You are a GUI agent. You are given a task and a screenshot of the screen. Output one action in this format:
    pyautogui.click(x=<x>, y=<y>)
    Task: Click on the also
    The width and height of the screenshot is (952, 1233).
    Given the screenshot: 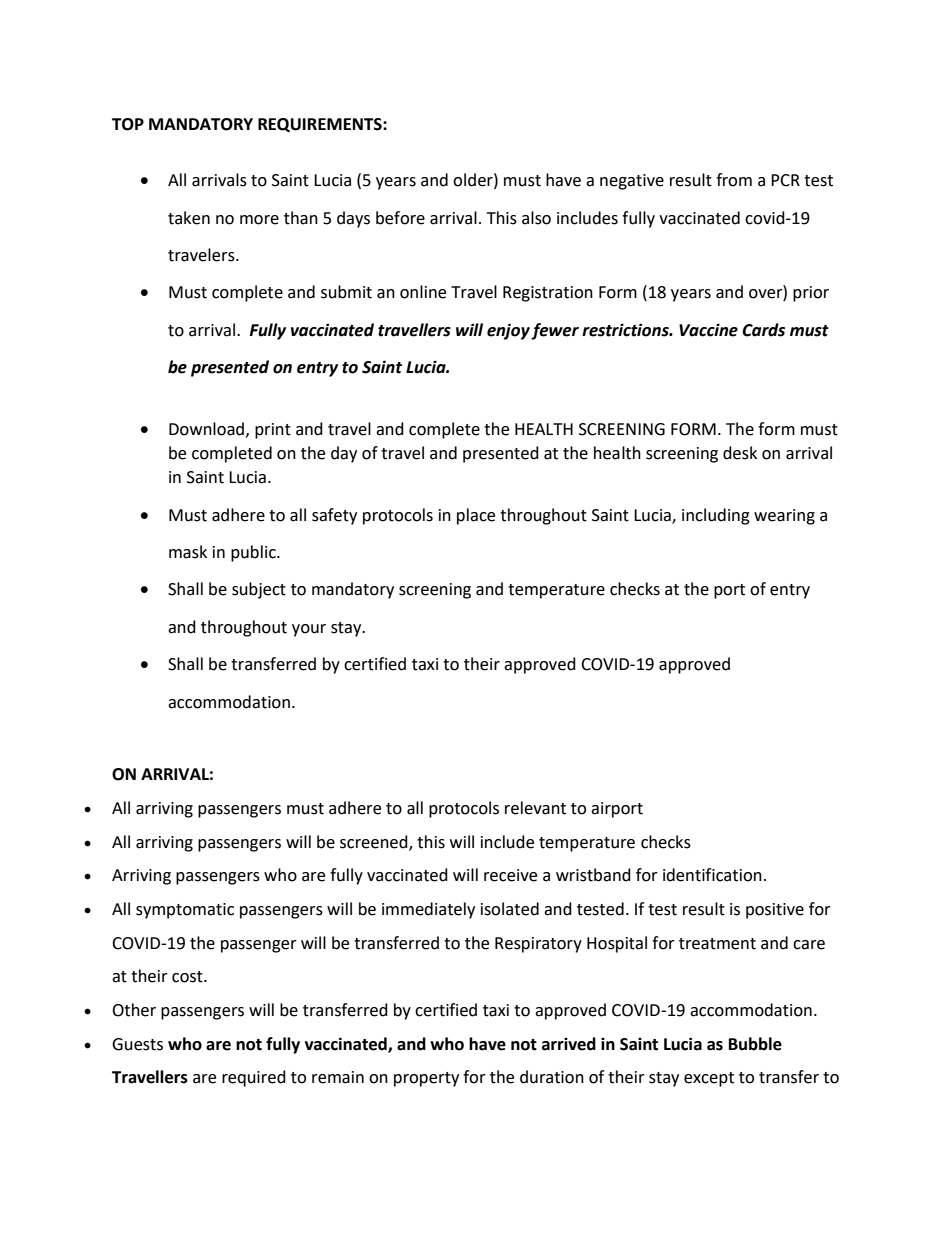 What is the action you would take?
    pyautogui.click(x=536, y=218)
